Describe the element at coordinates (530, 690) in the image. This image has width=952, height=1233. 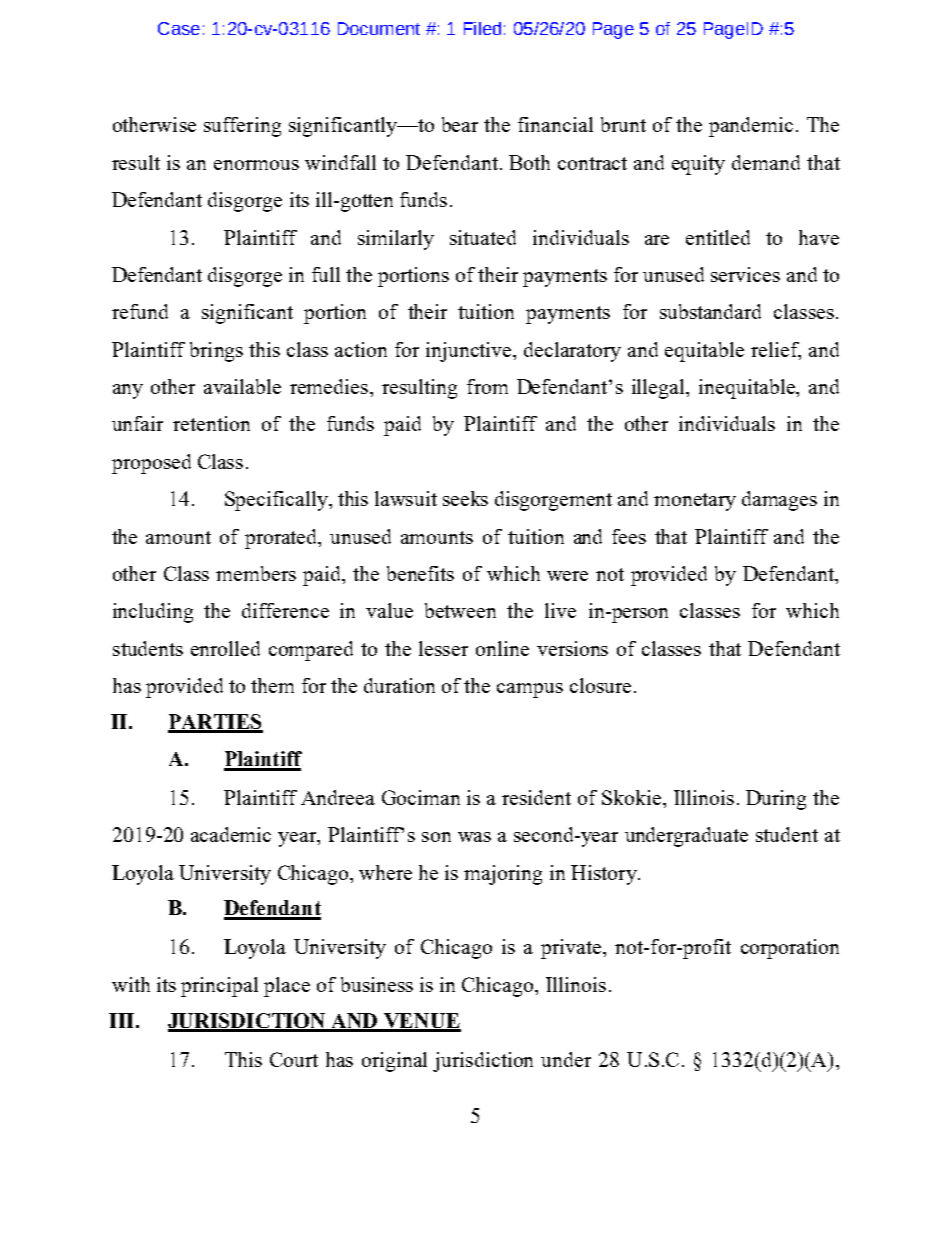
I see `campus` at that location.
